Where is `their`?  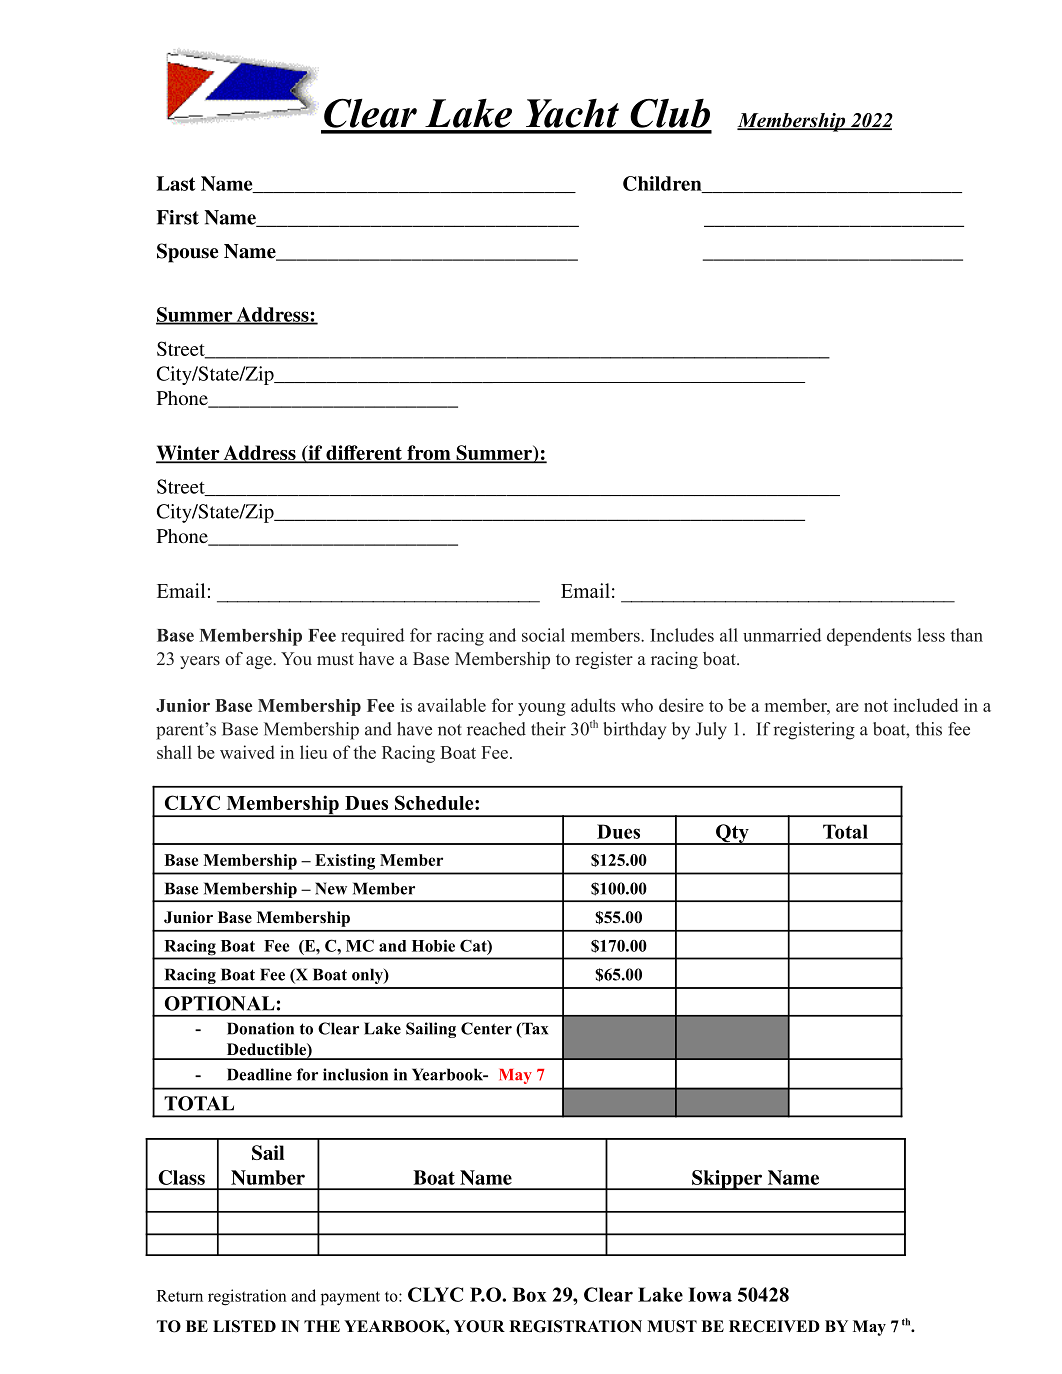
their is located at coordinates (548, 729).
